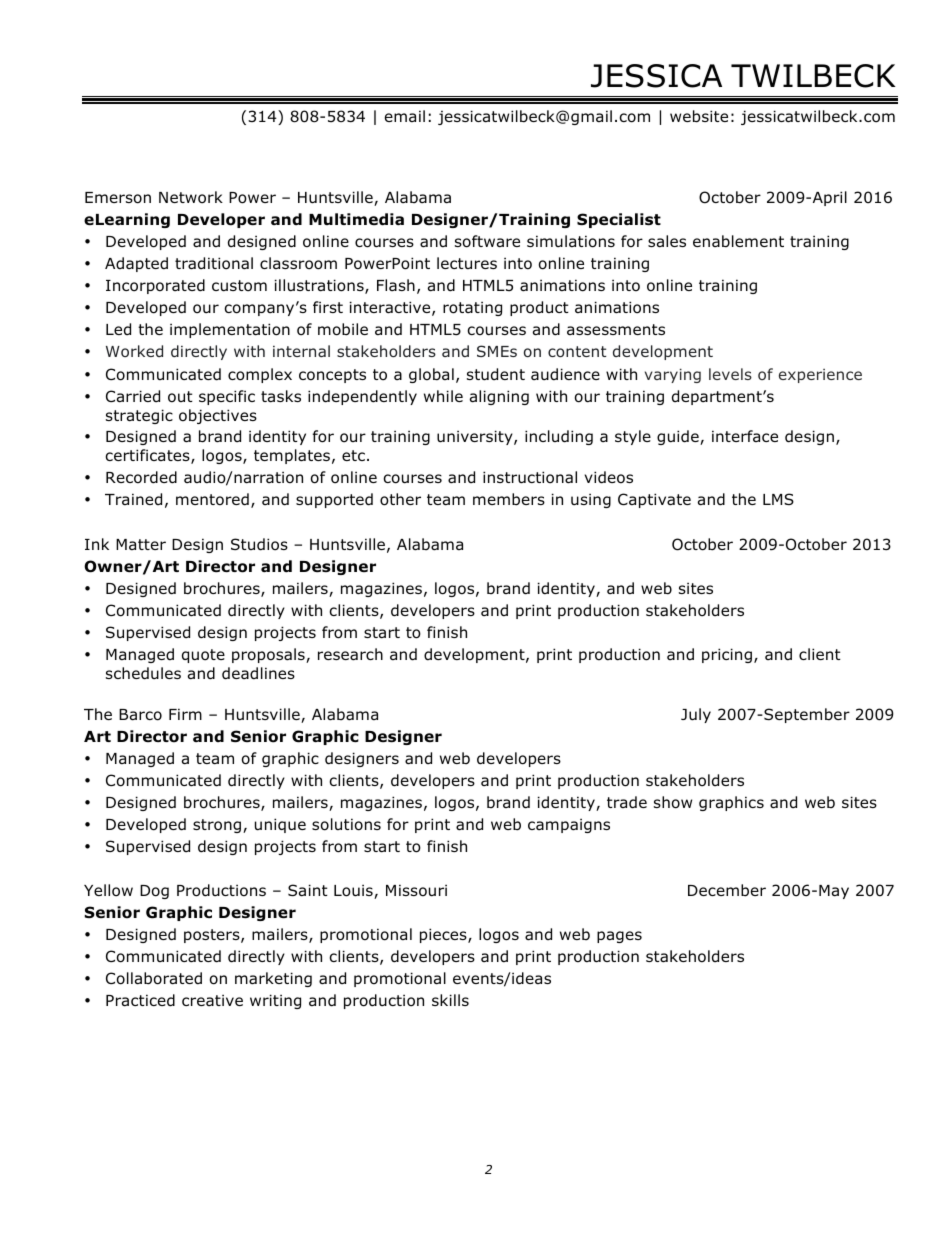 The height and width of the screenshot is (1233, 952). I want to click on Network, so click(191, 197).
